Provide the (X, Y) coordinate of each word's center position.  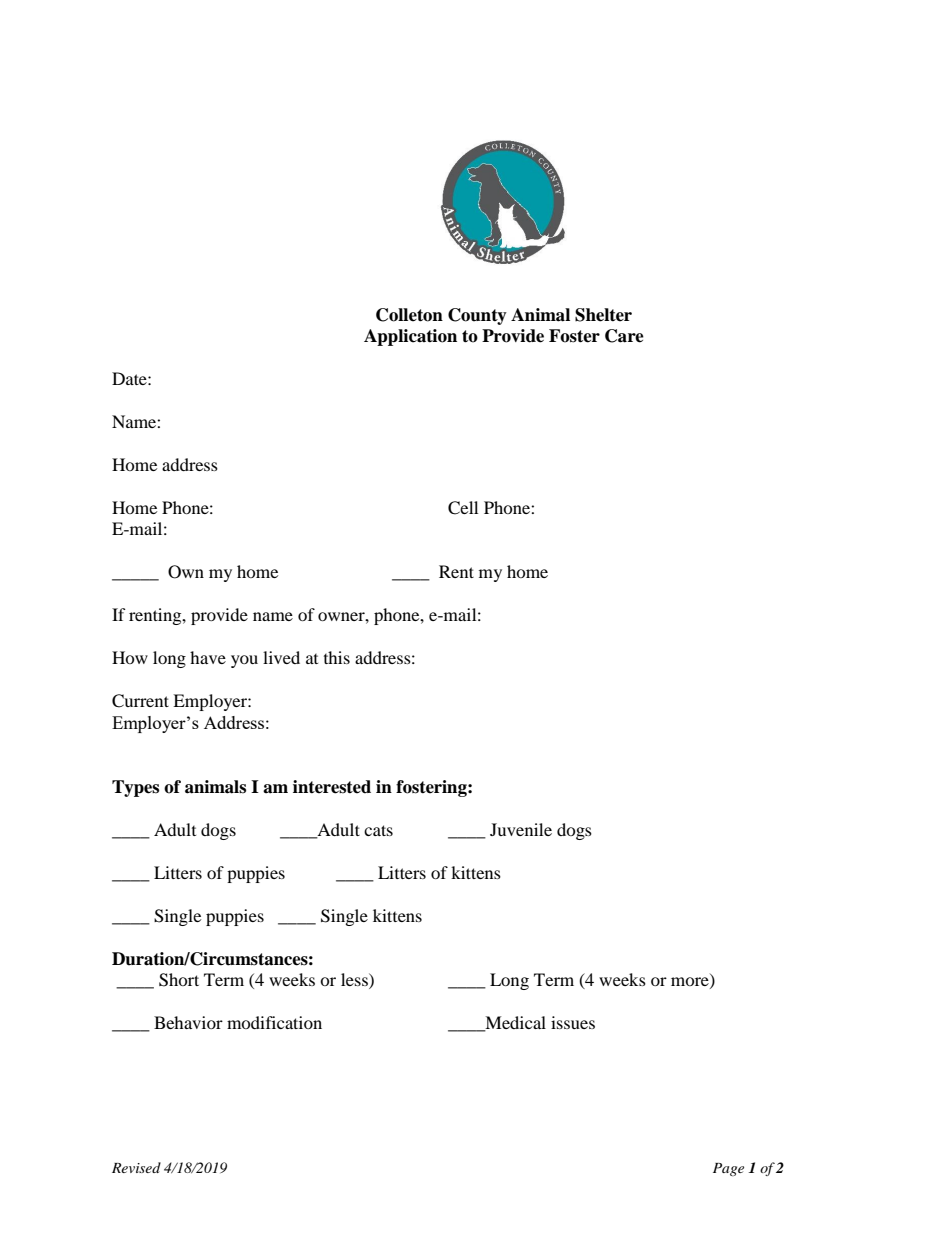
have (208, 657)
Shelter (603, 315)
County (477, 316)
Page (728, 1169)
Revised (136, 1167)
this (337, 657)
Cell (463, 508)
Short (179, 980)
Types (135, 788)
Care (624, 336)
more (691, 983)
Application (410, 337)
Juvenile (521, 829)
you (244, 661)
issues (573, 1022)
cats (378, 830)
